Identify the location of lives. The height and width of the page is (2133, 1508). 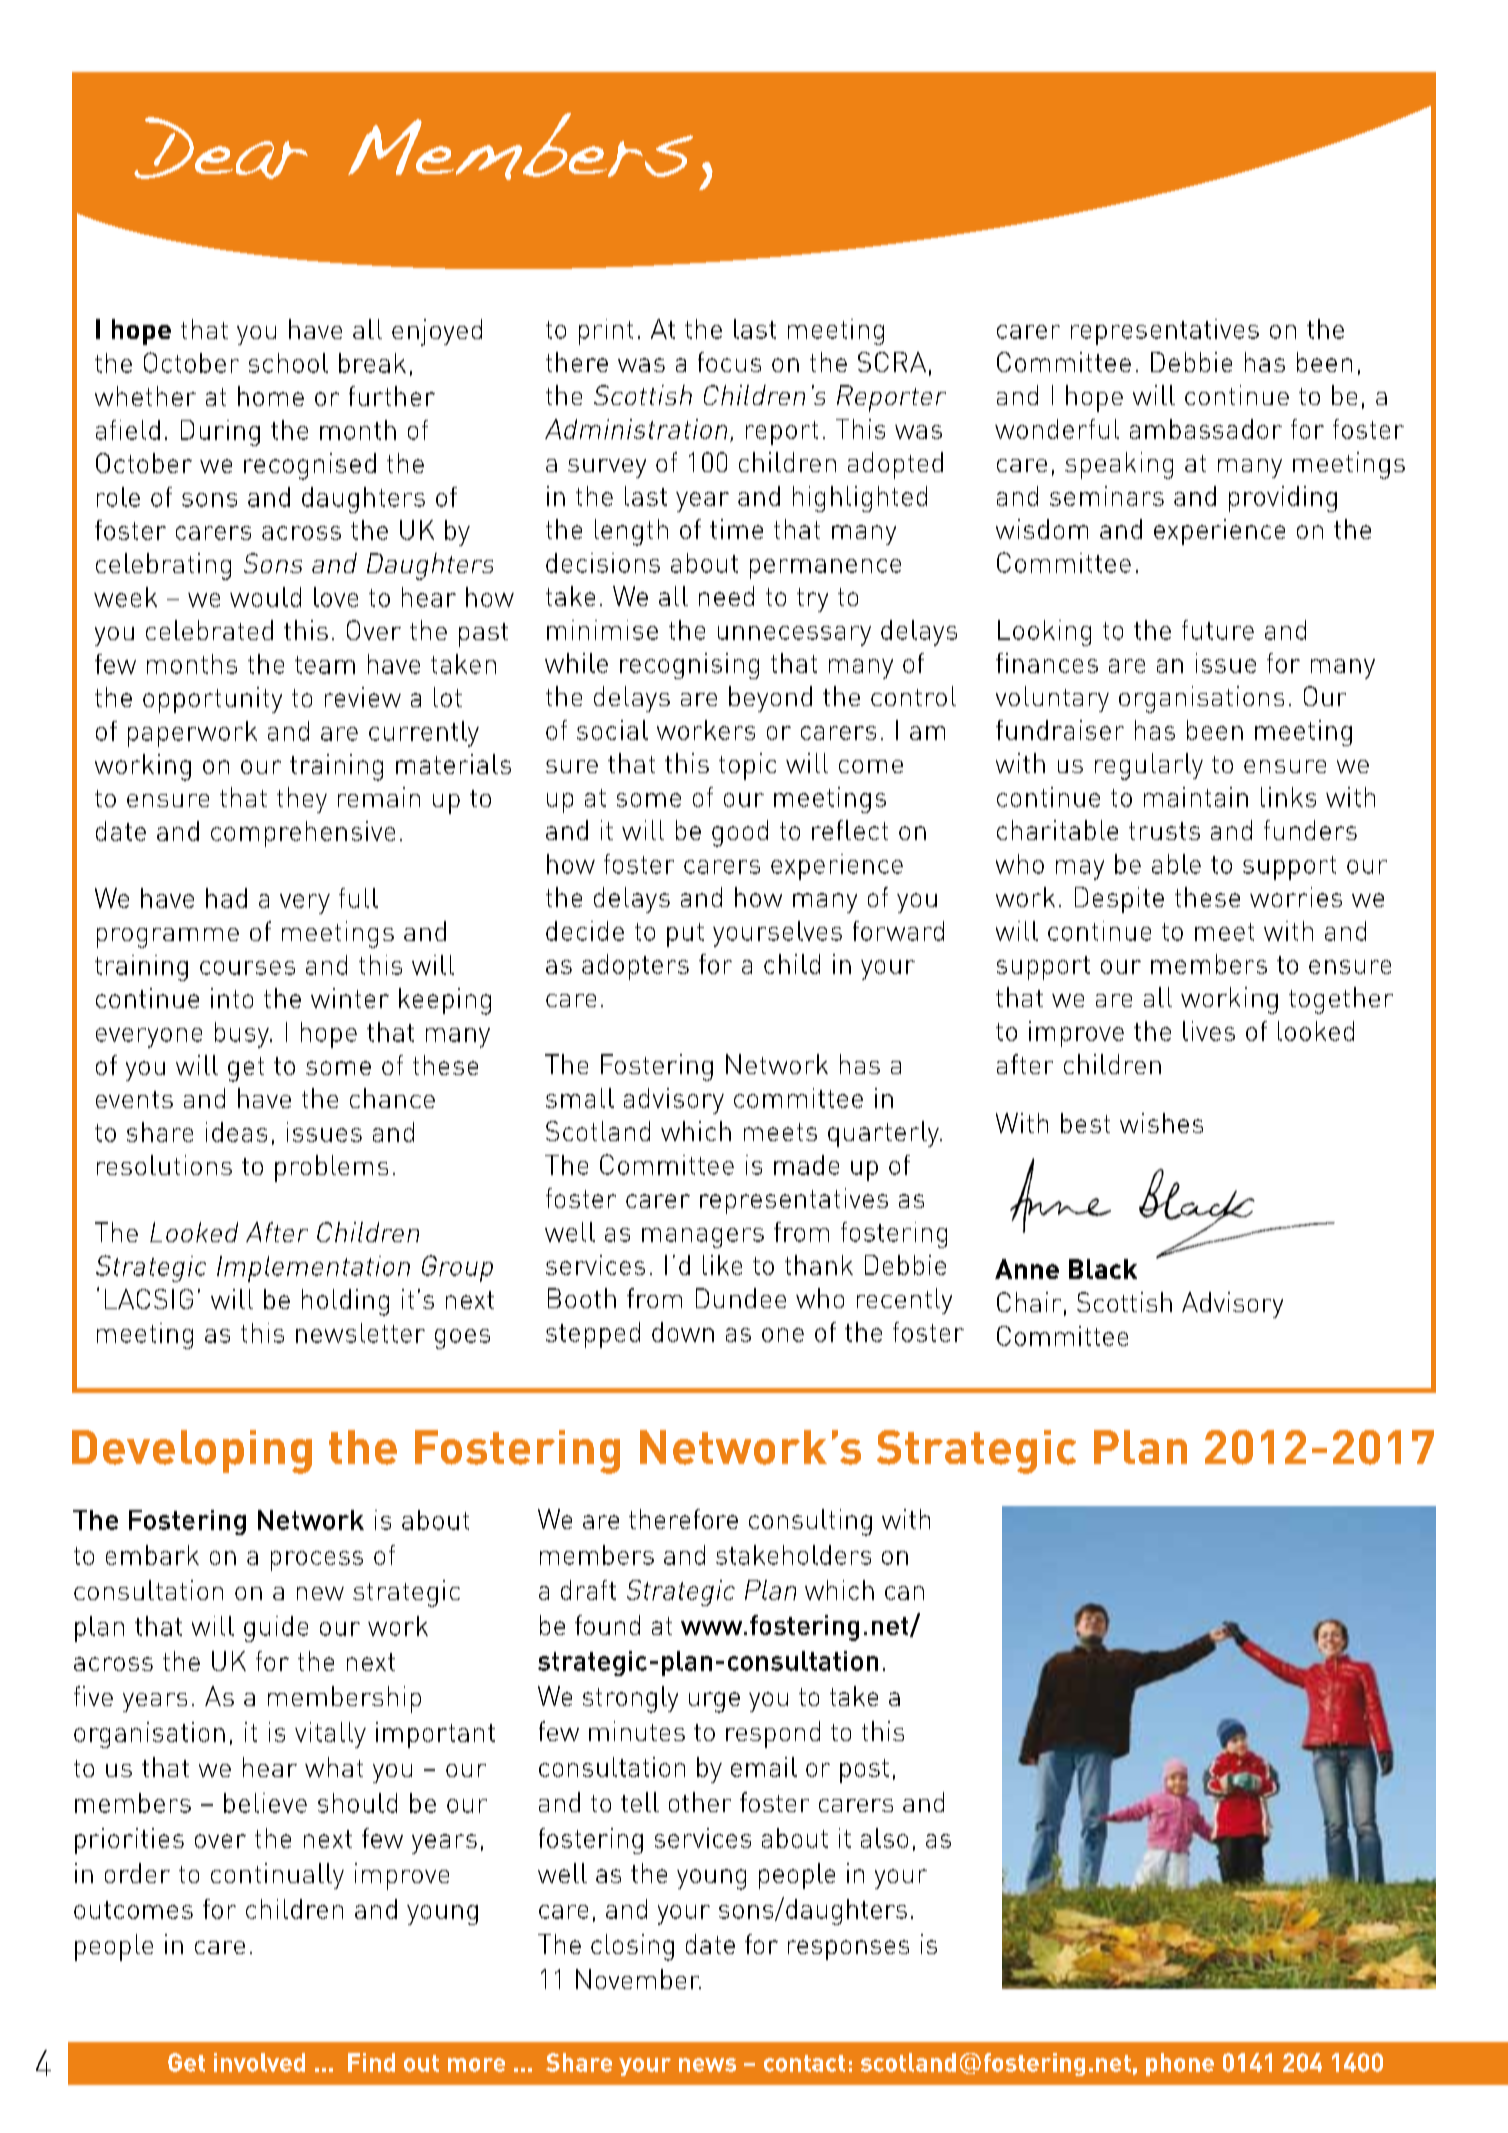
(1209, 1031).
